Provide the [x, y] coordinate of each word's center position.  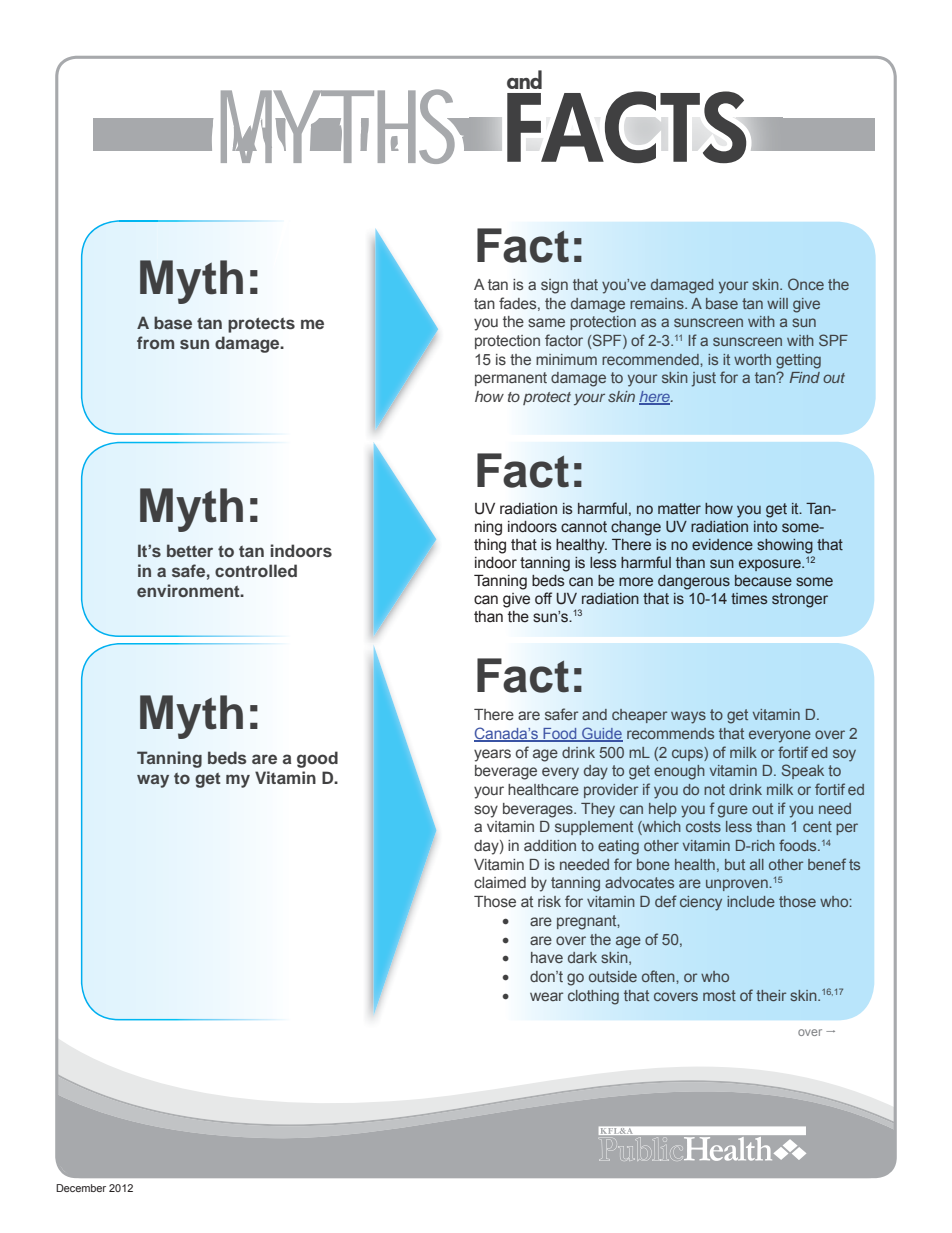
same [546, 322]
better [190, 550]
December [81, 1188]
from [155, 342]
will [777, 303]
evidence [722, 544]
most [719, 995]
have [547, 957]
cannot [584, 527]
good [317, 759]
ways [688, 717]
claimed [500, 883]
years [492, 755]
